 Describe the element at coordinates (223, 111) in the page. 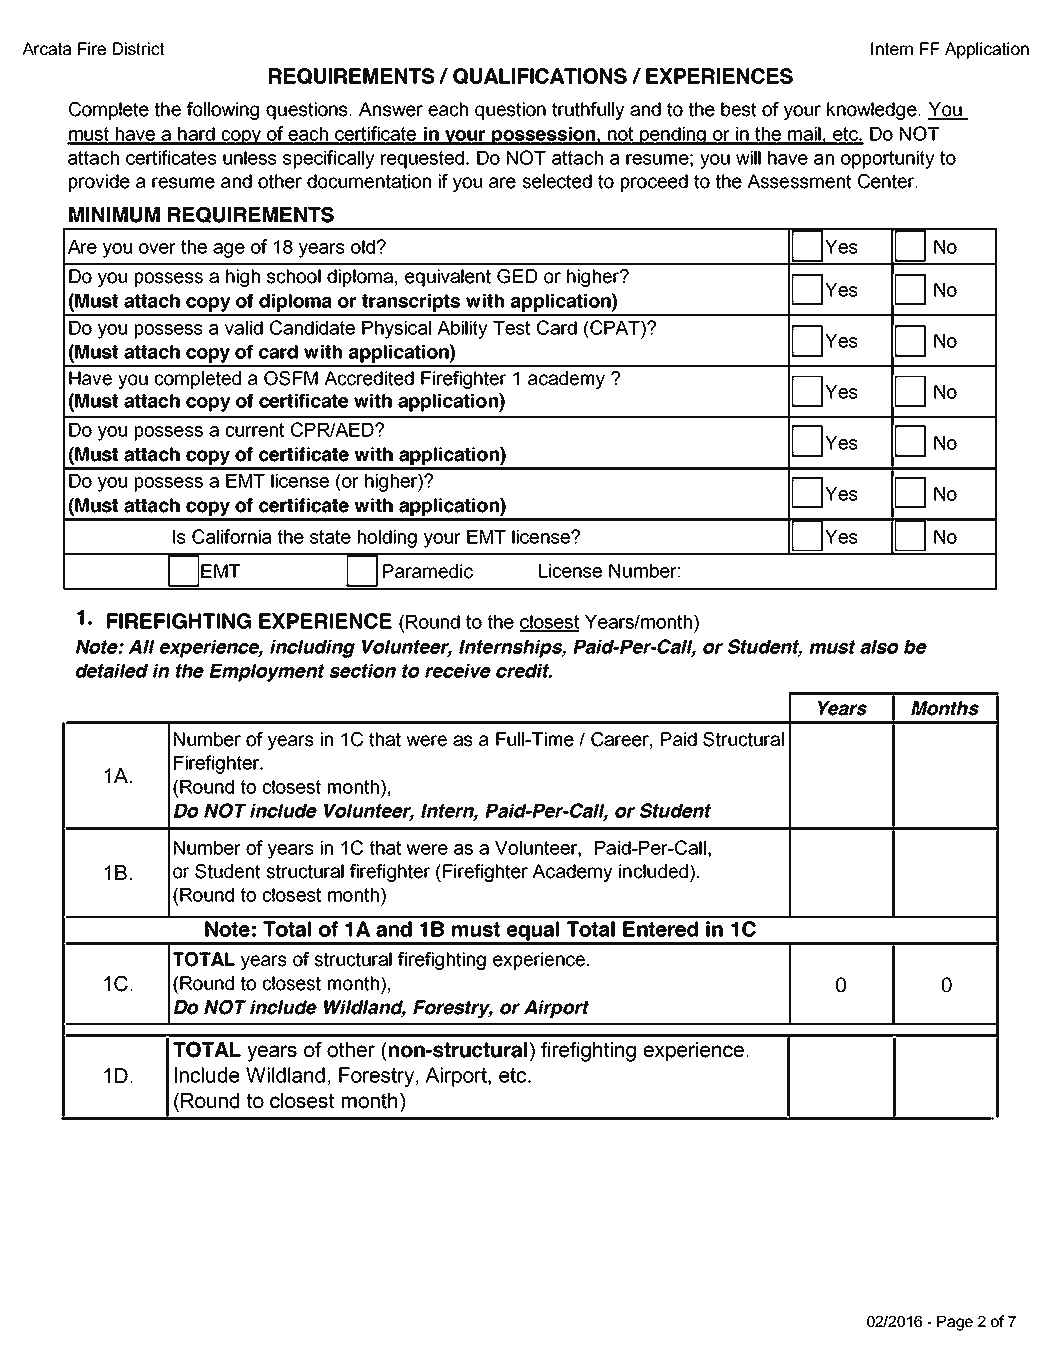

I see `following` at that location.
